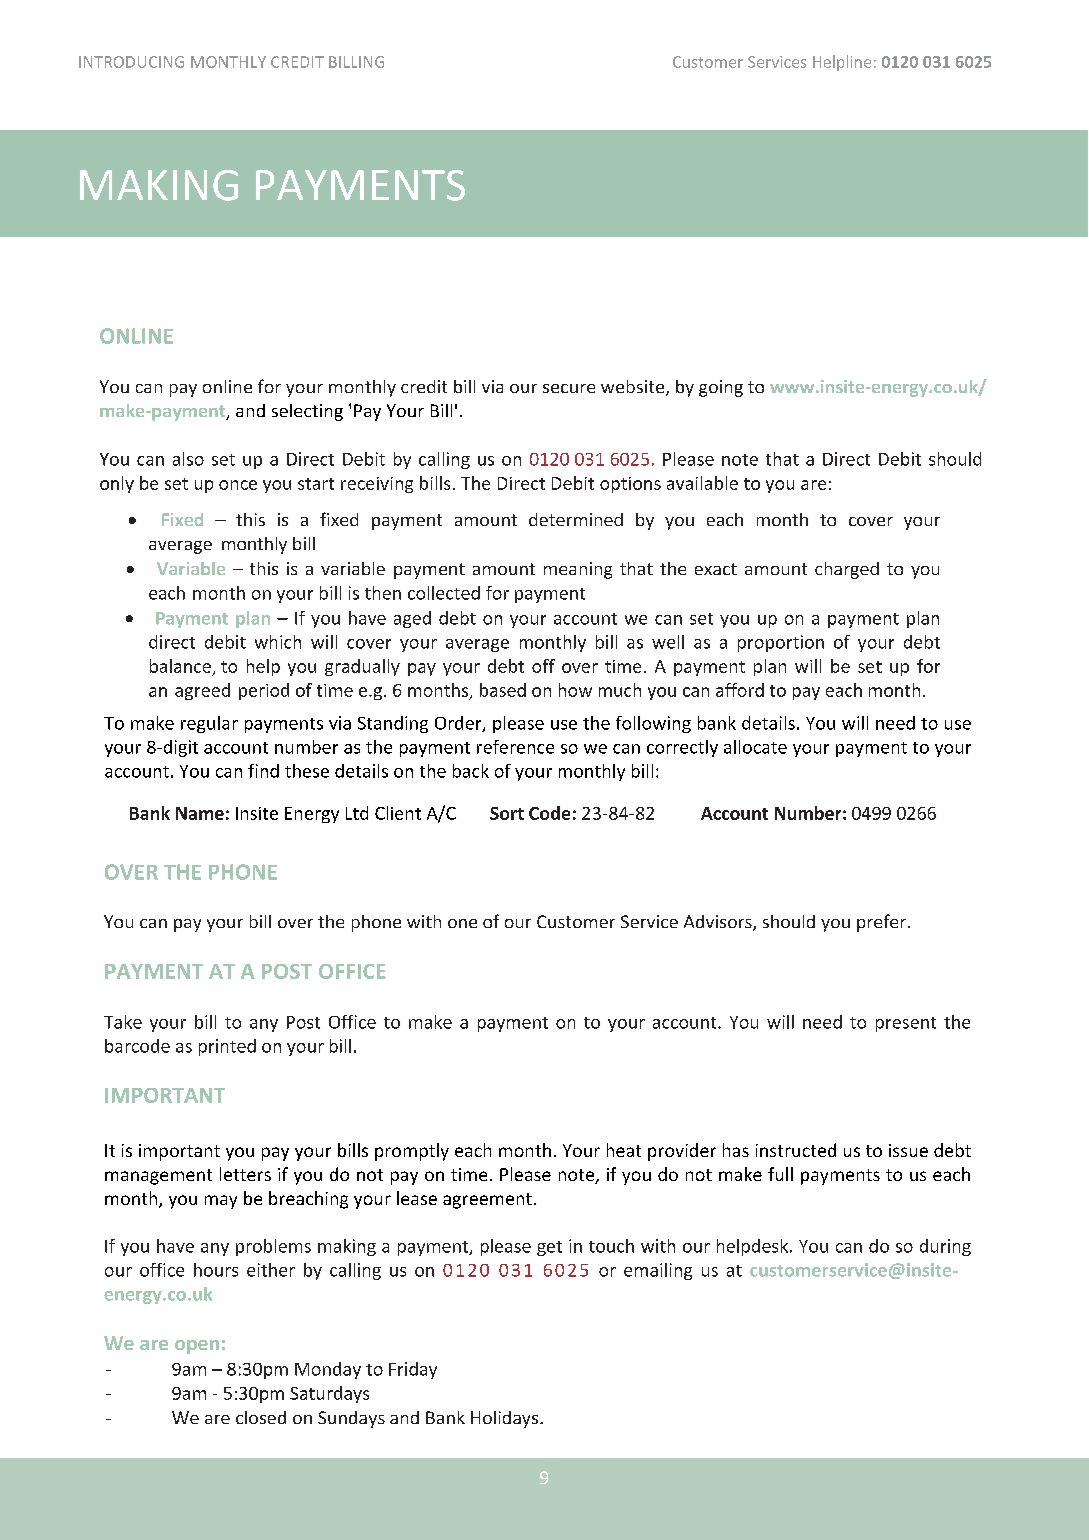 This screenshot has width=1089, height=1540. I want to click on during, so click(945, 1247).
